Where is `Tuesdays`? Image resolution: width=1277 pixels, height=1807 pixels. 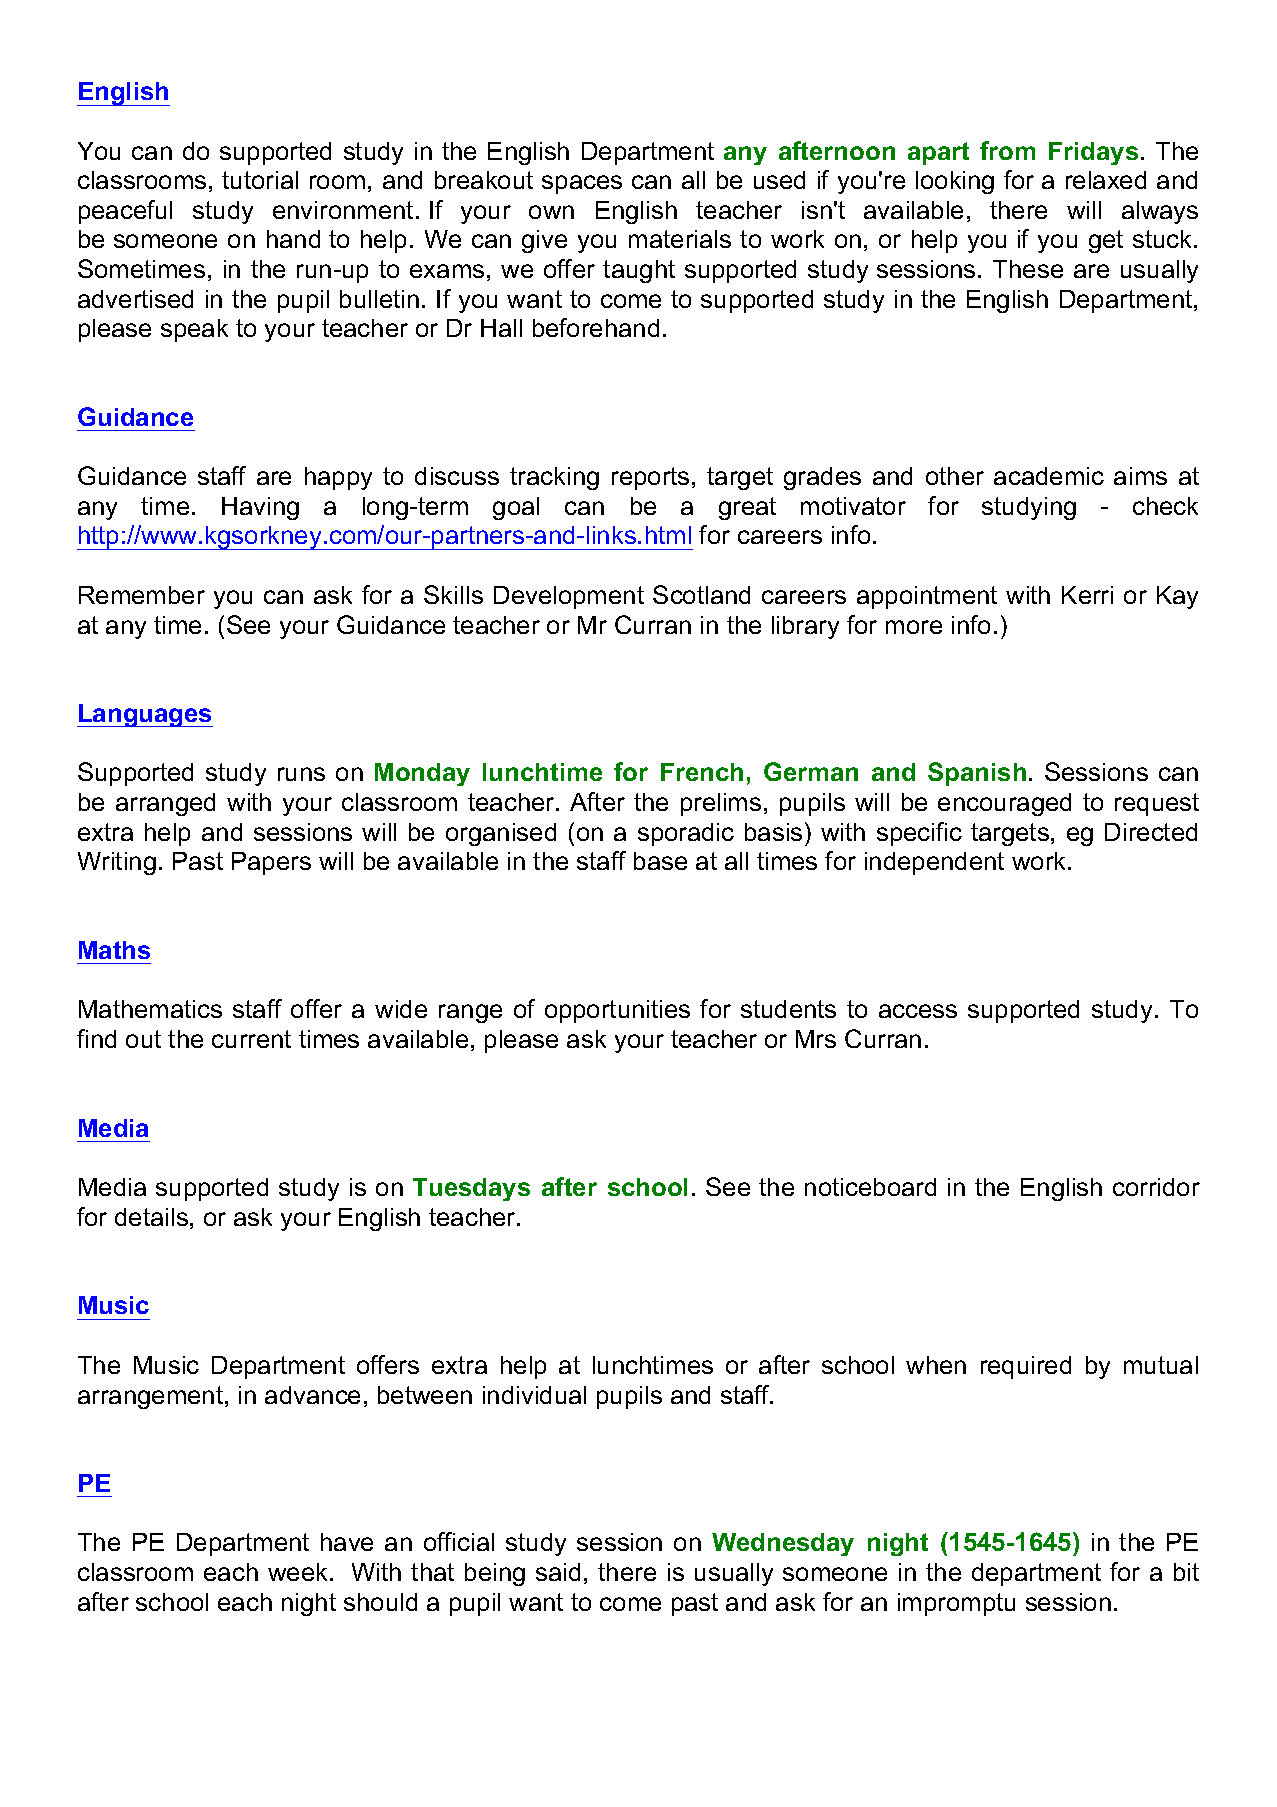 Tuesdays is located at coordinates (471, 1189).
